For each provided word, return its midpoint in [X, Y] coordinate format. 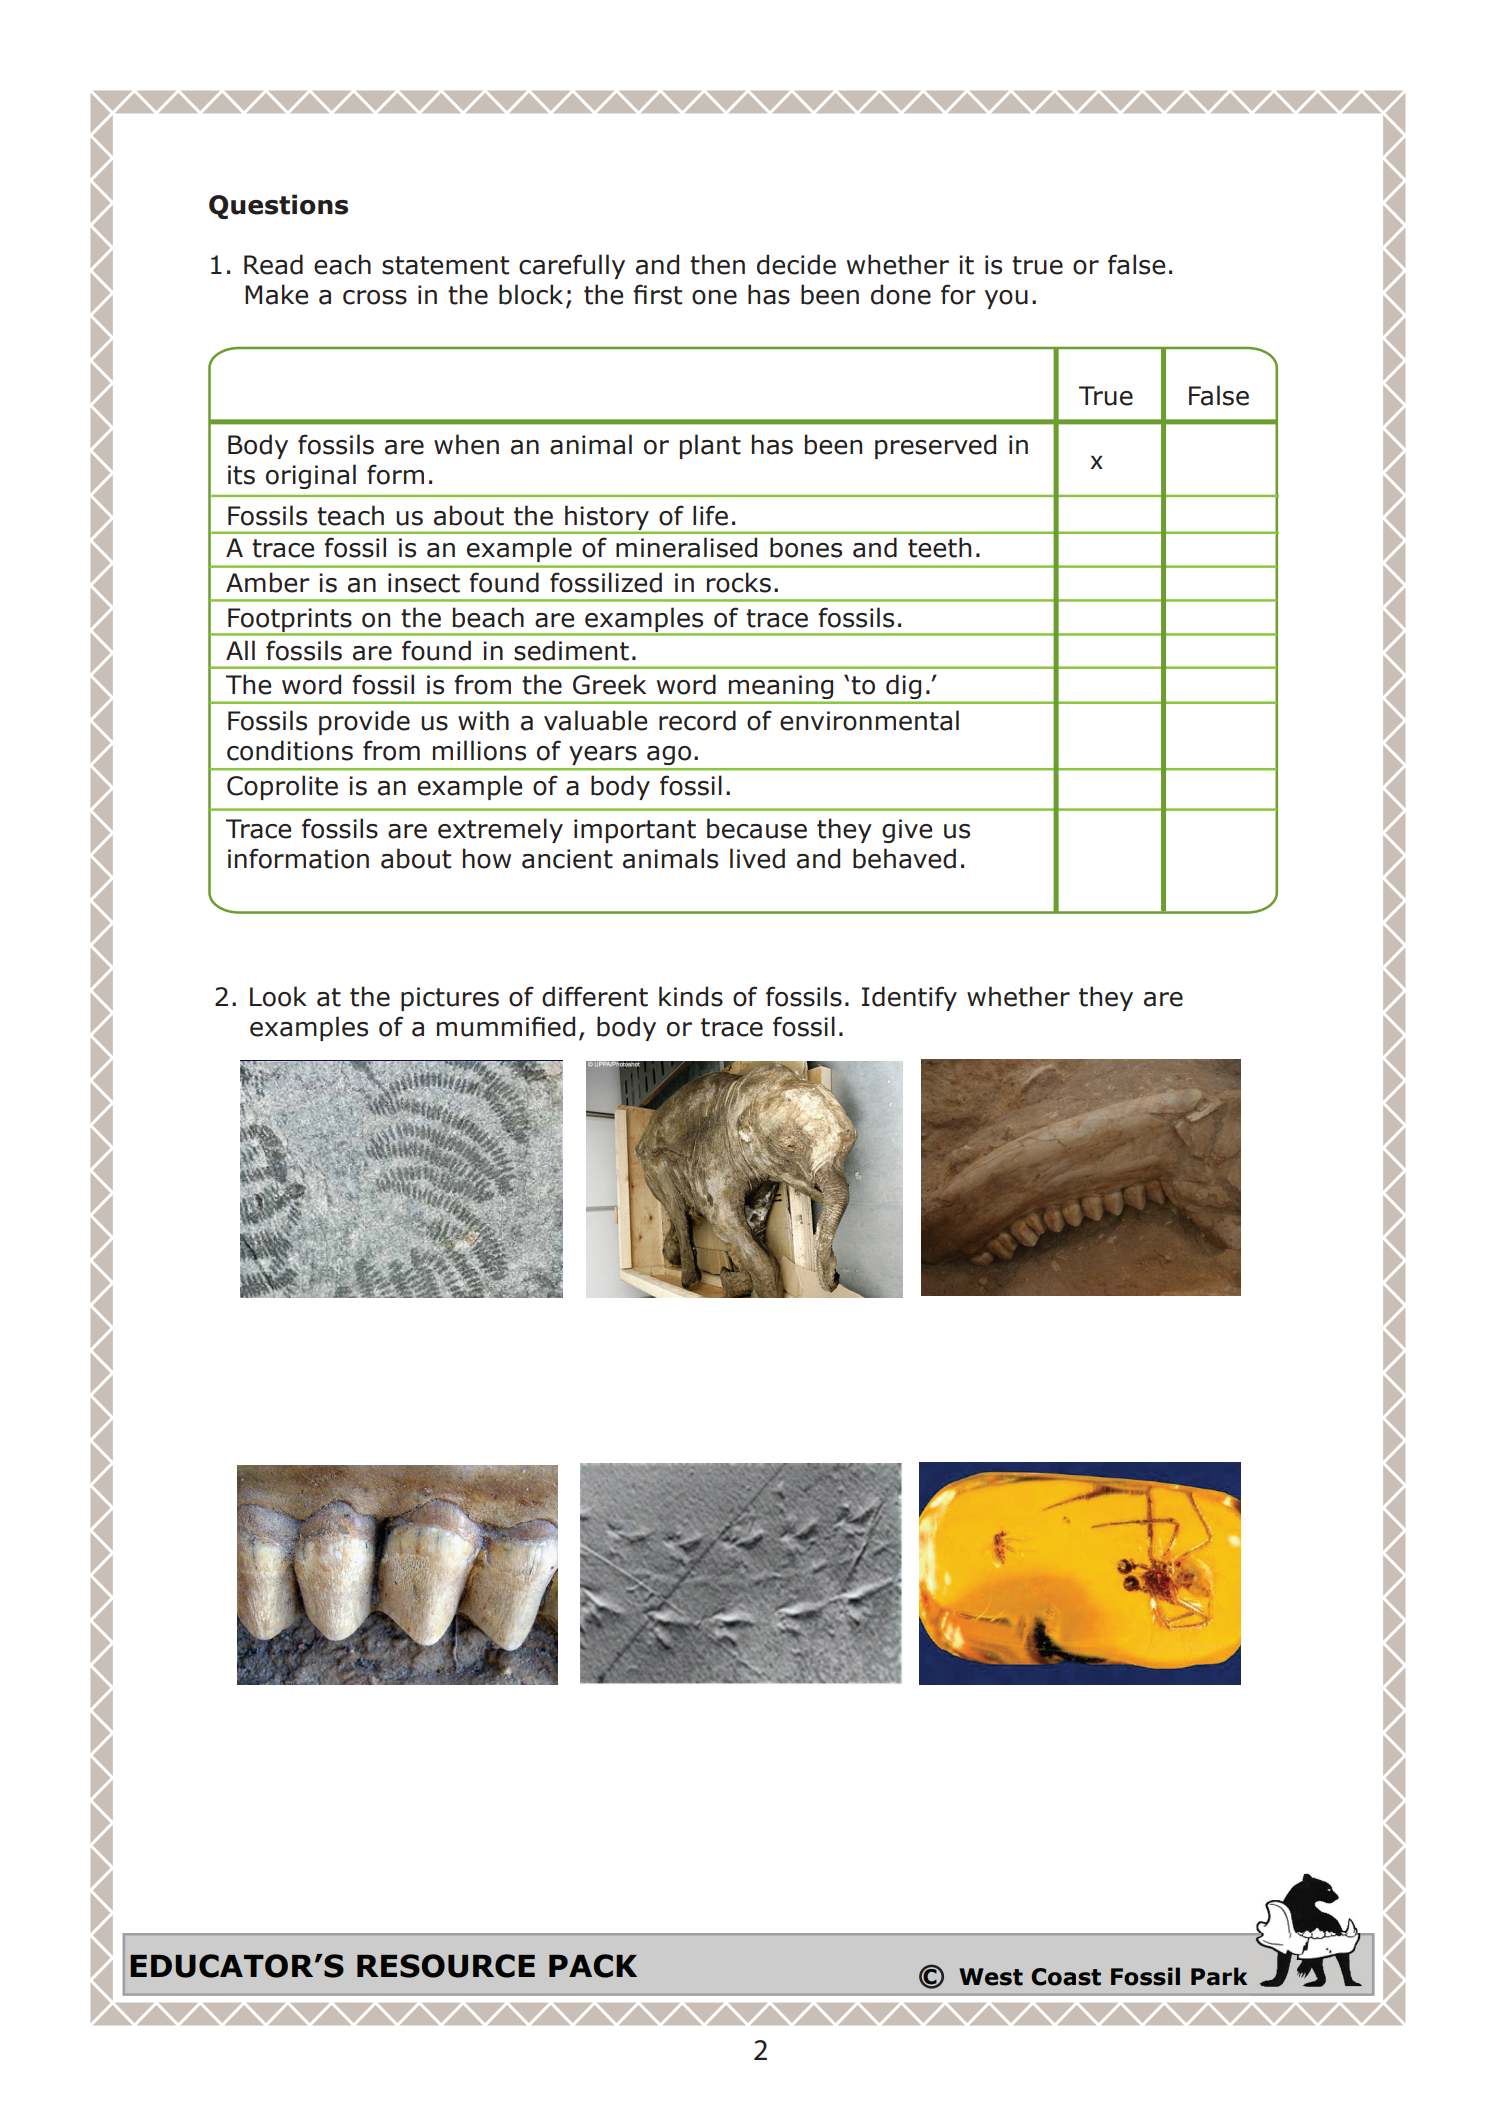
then [717, 264]
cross [375, 297]
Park [1219, 1976]
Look [278, 996]
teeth [939, 547]
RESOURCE [446, 1966]
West [991, 1977]
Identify [909, 998]
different [595, 996]
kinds [691, 996]
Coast [1066, 1977]
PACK [593, 1966]
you [1006, 299]
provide [364, 722]
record [697, 720]
